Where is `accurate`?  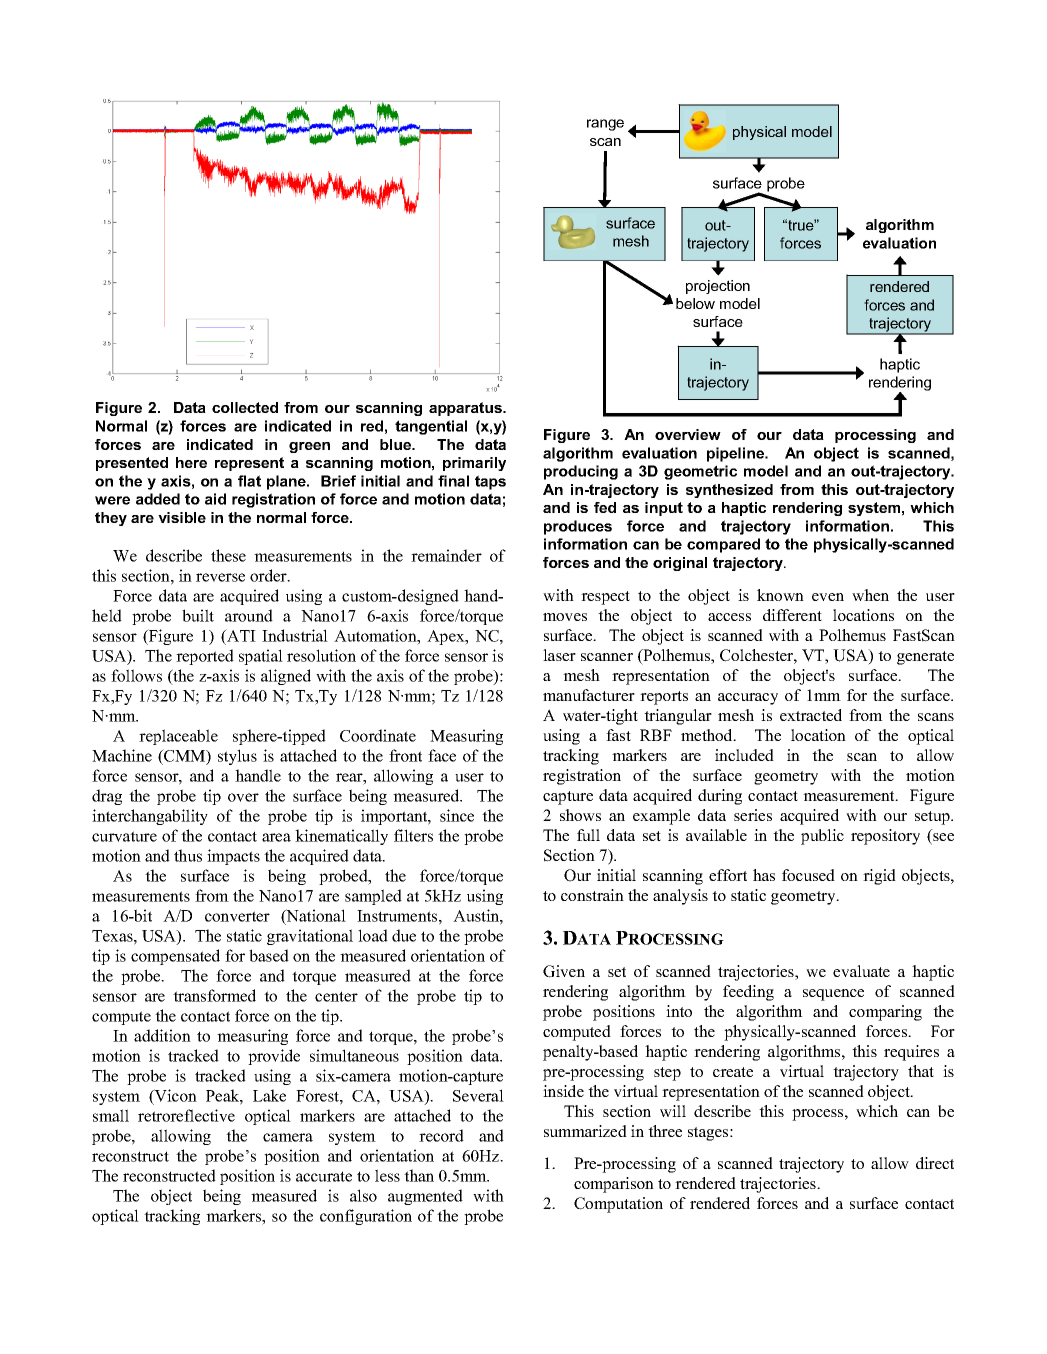 accurate is located at coordinates (324, 1176).
